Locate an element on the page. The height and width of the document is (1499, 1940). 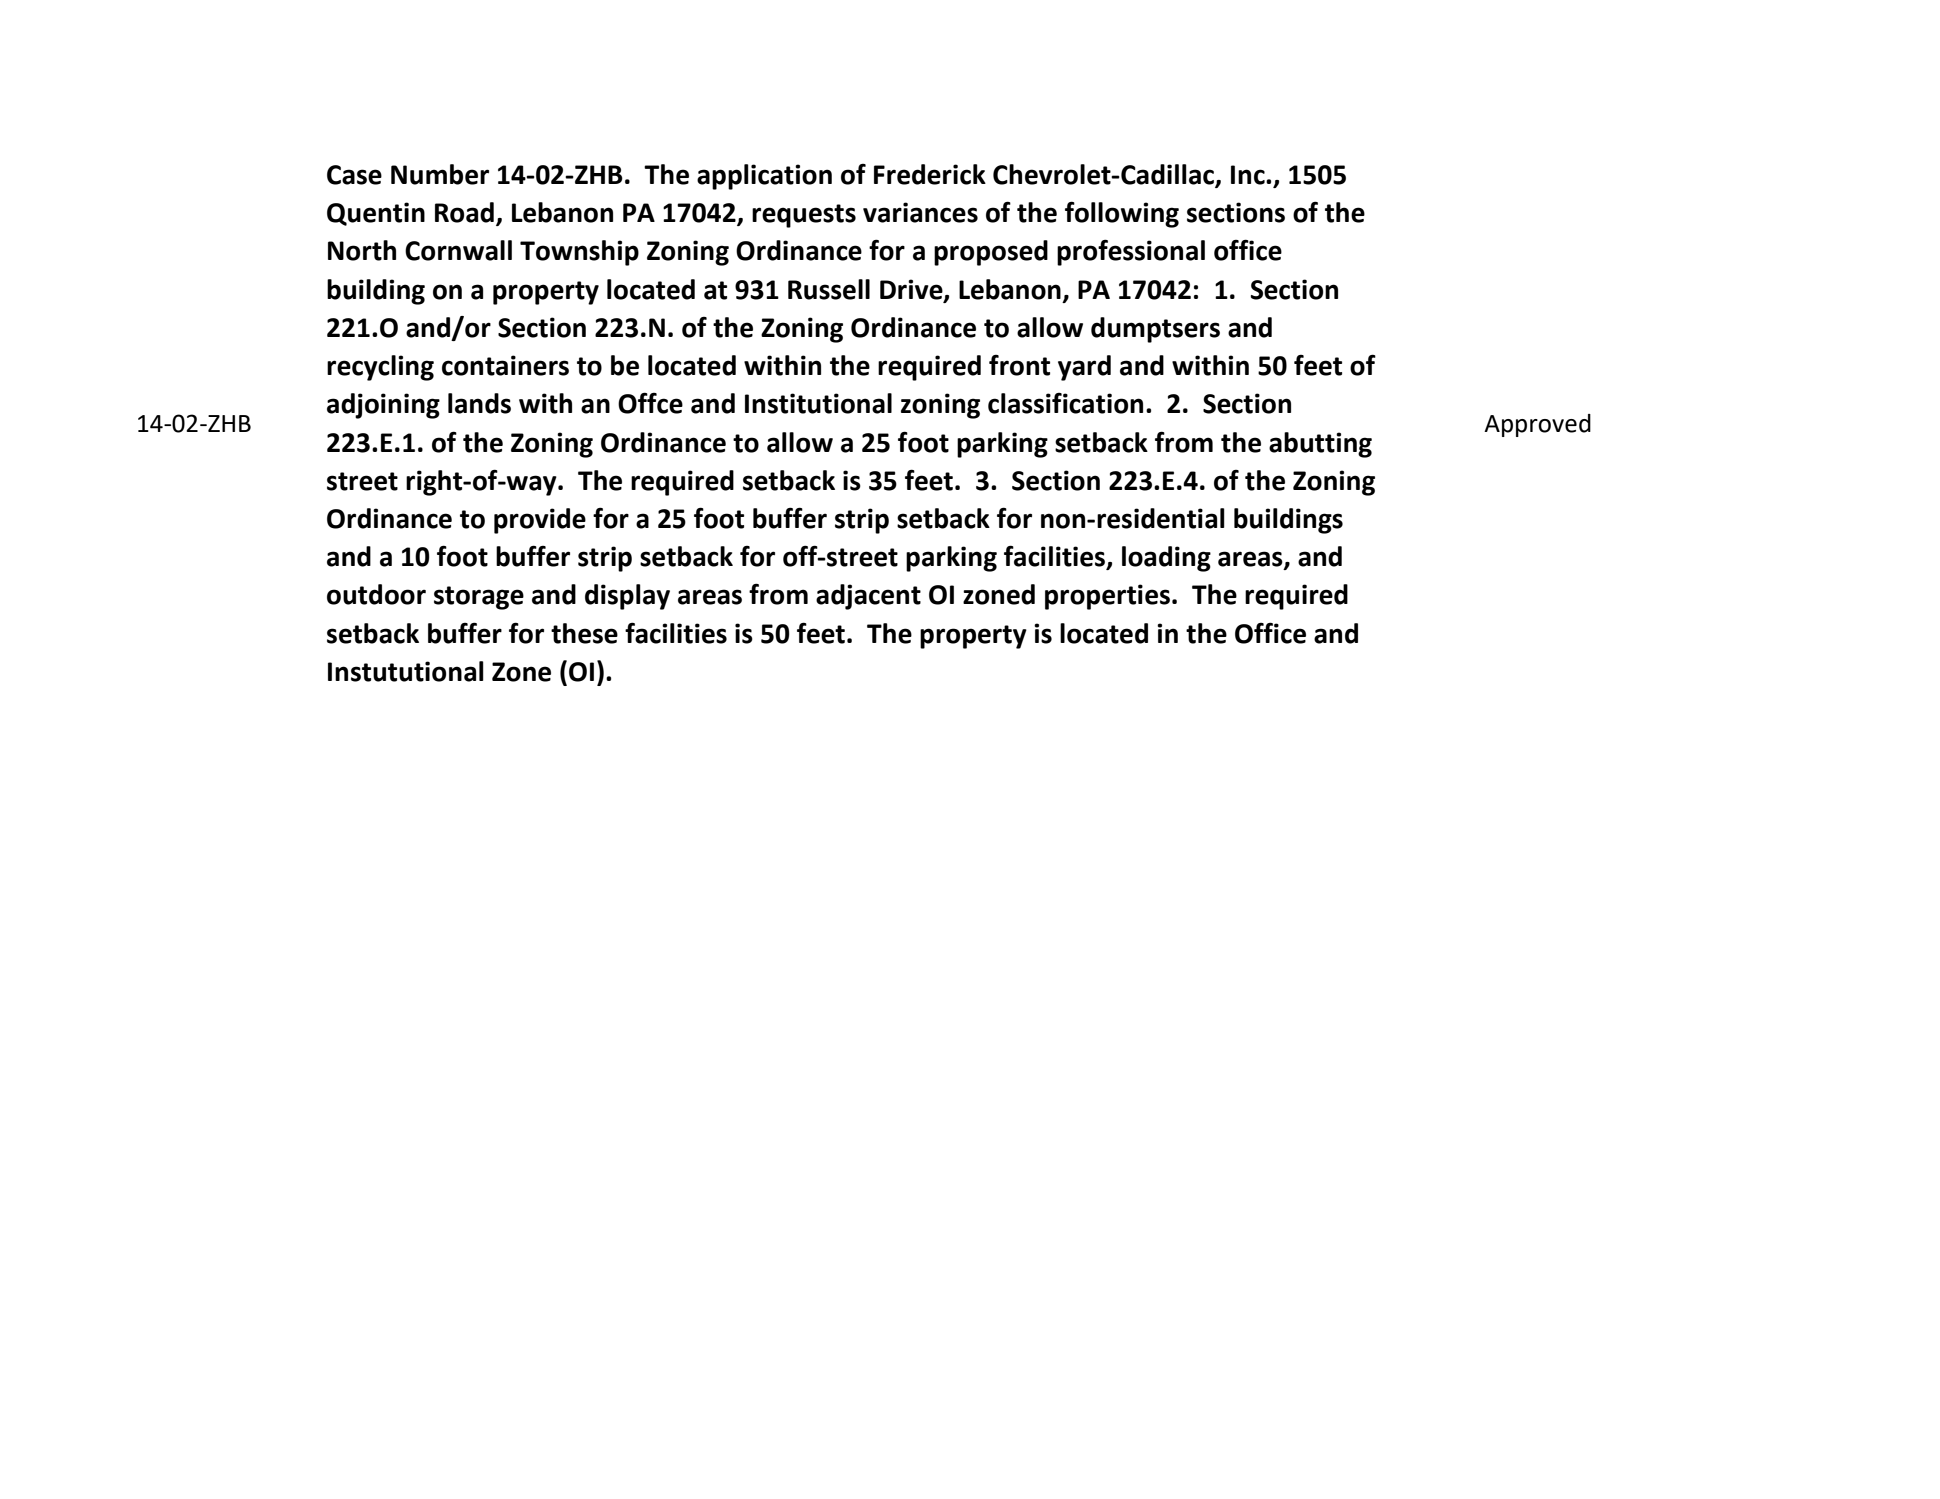
properties is located at coordinates (1107, 597).
